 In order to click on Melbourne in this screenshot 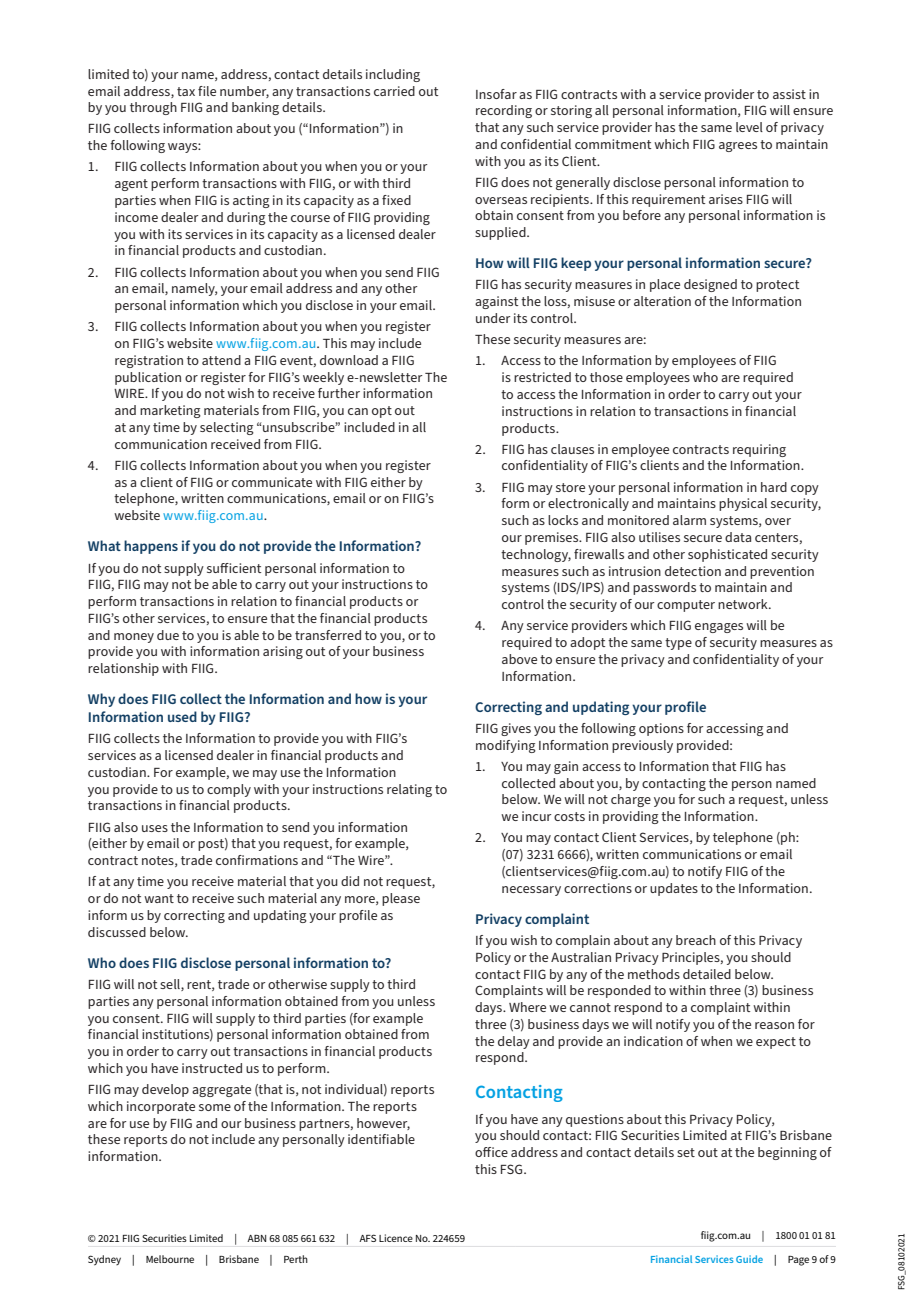, I will do `click(170, 1259)`.
